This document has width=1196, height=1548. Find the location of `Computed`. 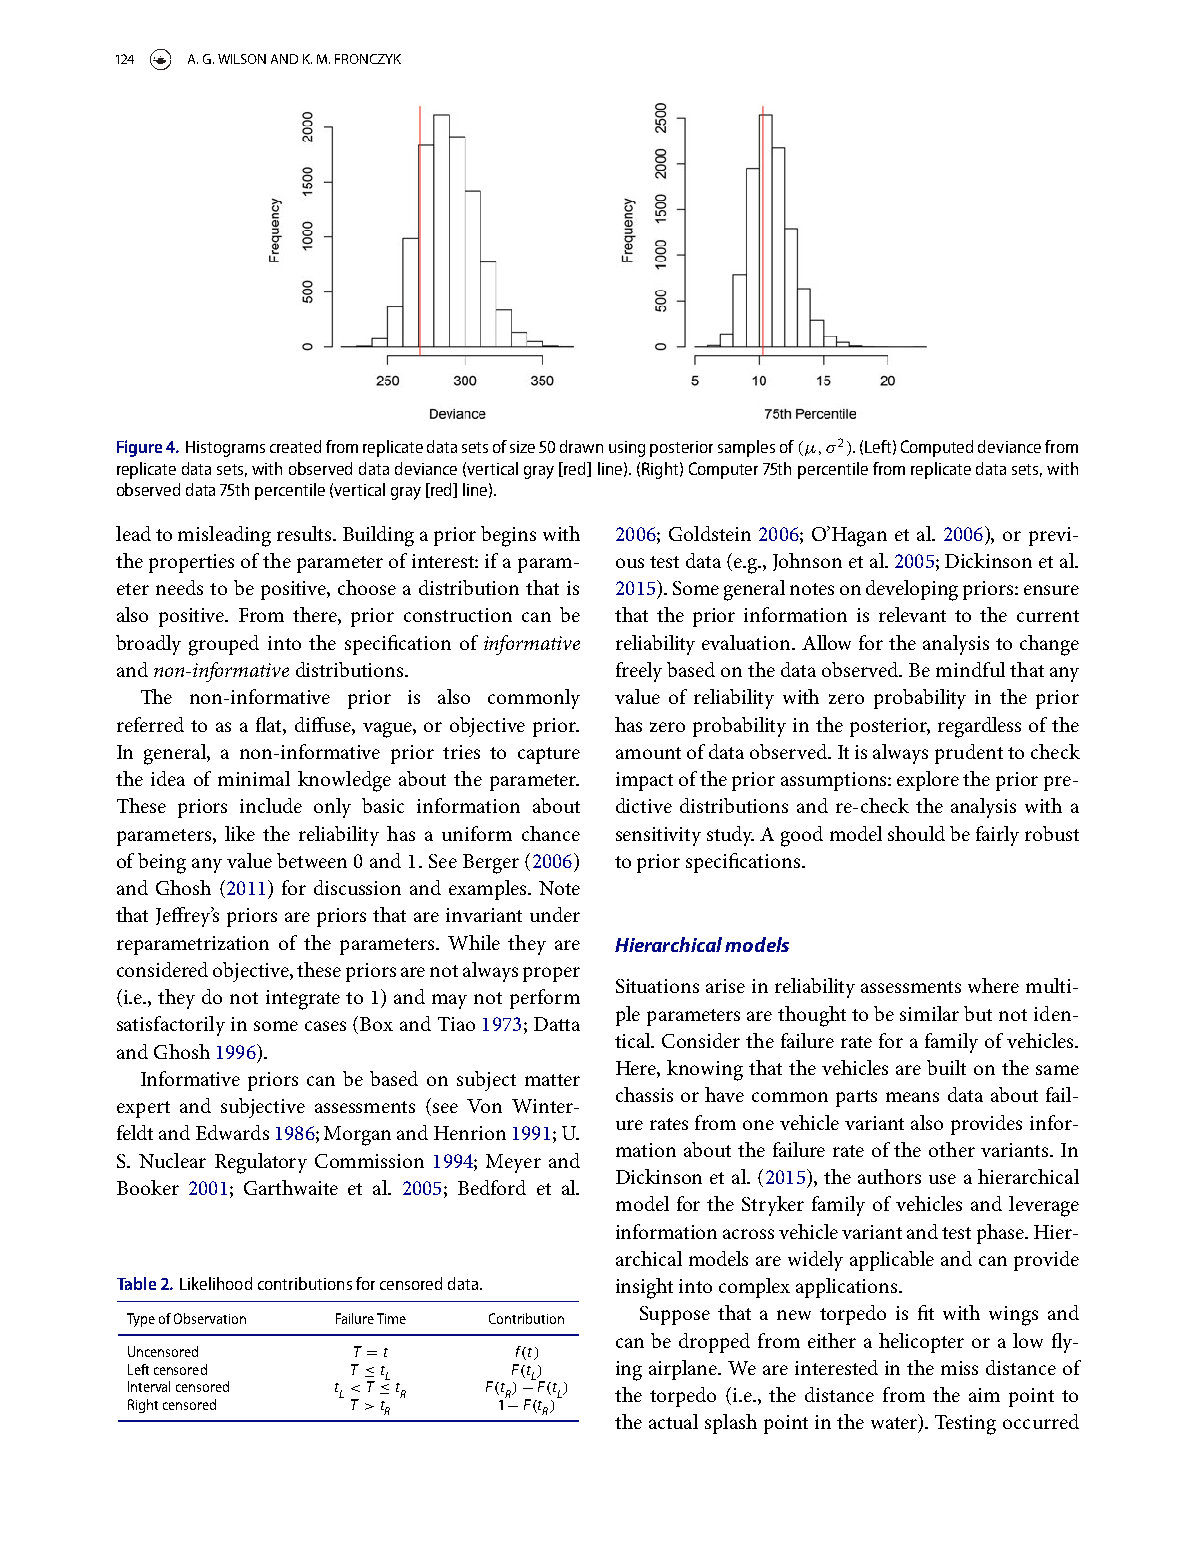

Computed is located at coordinates (937, 448).
